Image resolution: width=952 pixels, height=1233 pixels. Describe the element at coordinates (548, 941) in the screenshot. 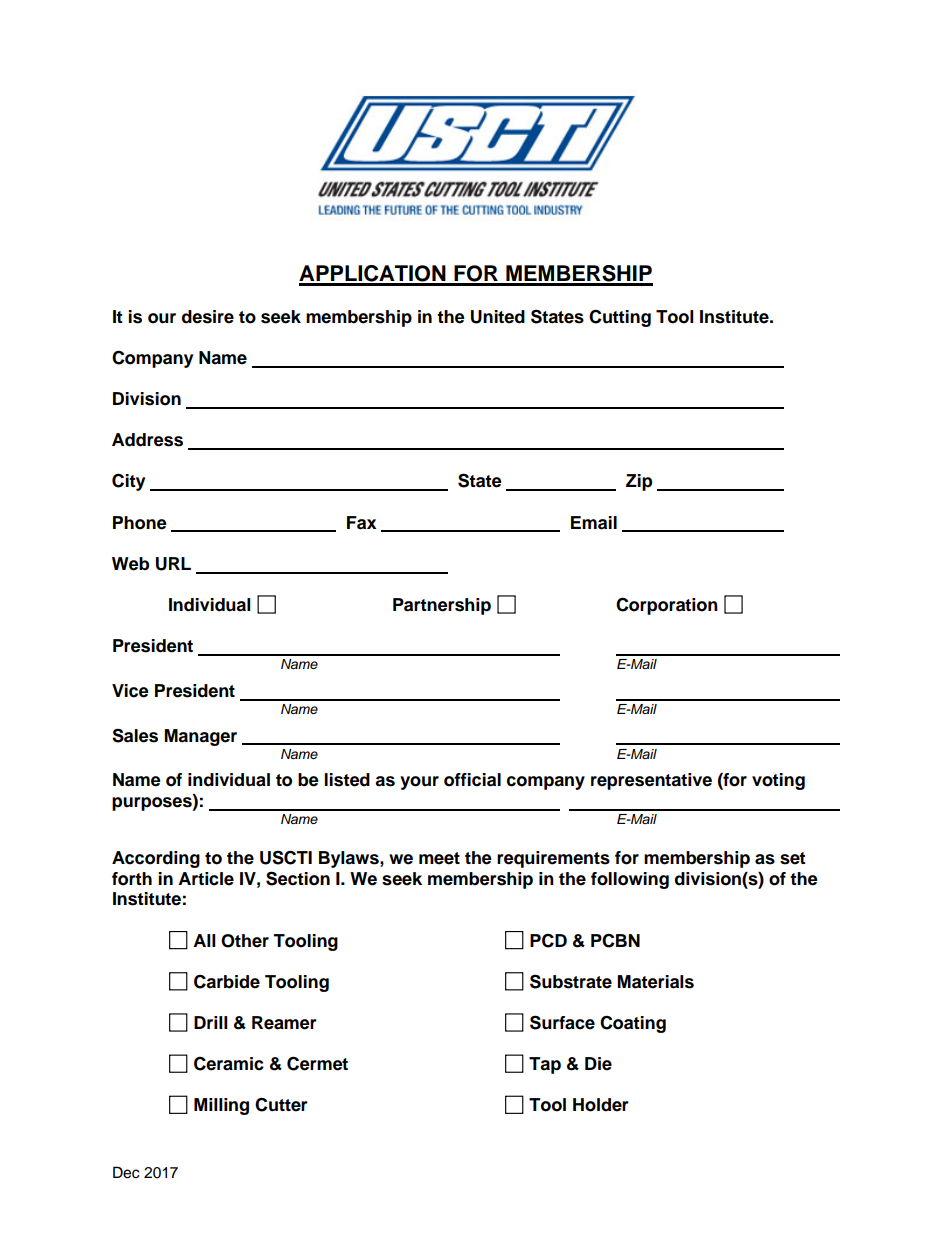

I see `PCD` at that location.
